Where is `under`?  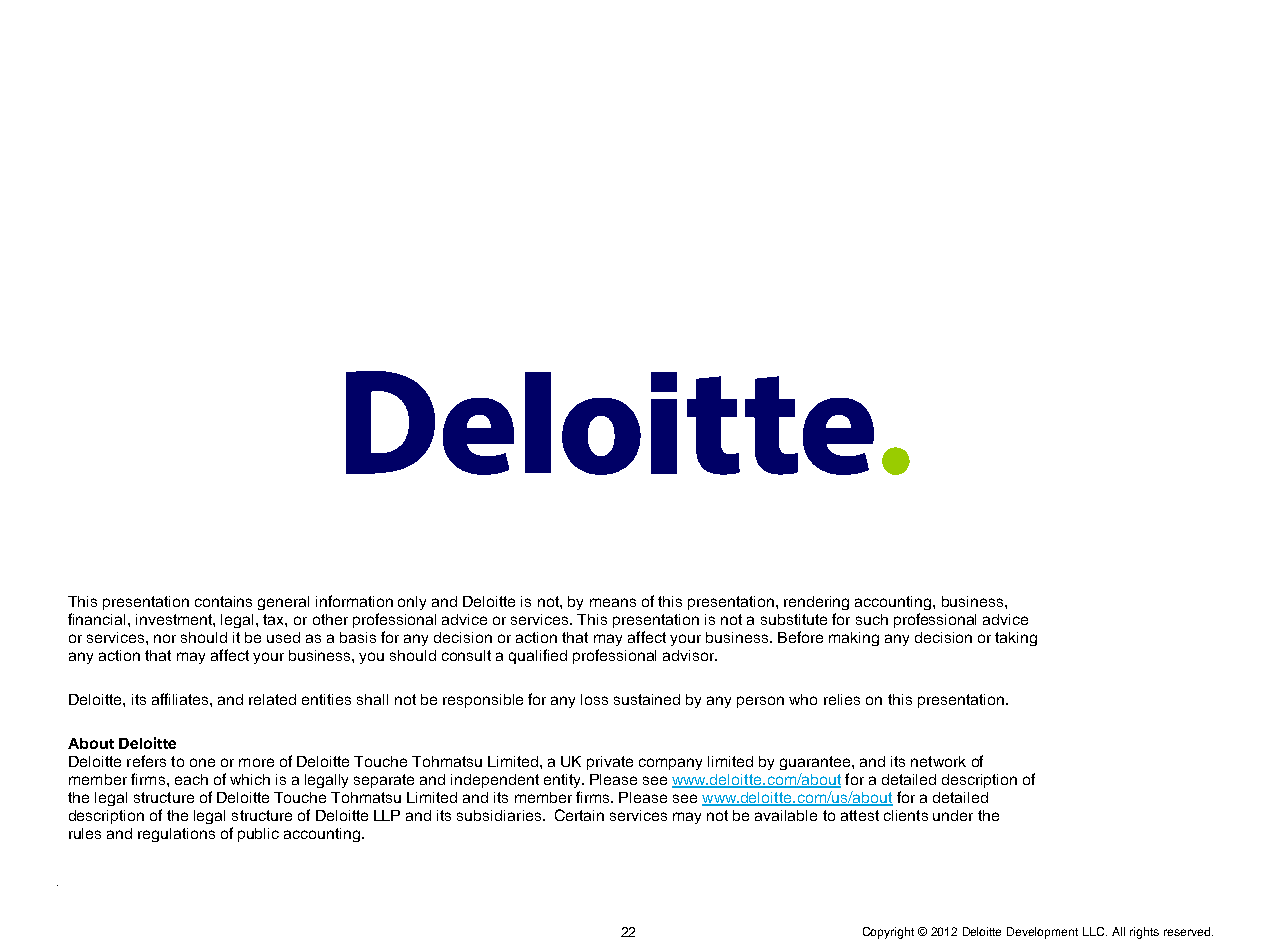
under is located at coordinates (953, 815).
